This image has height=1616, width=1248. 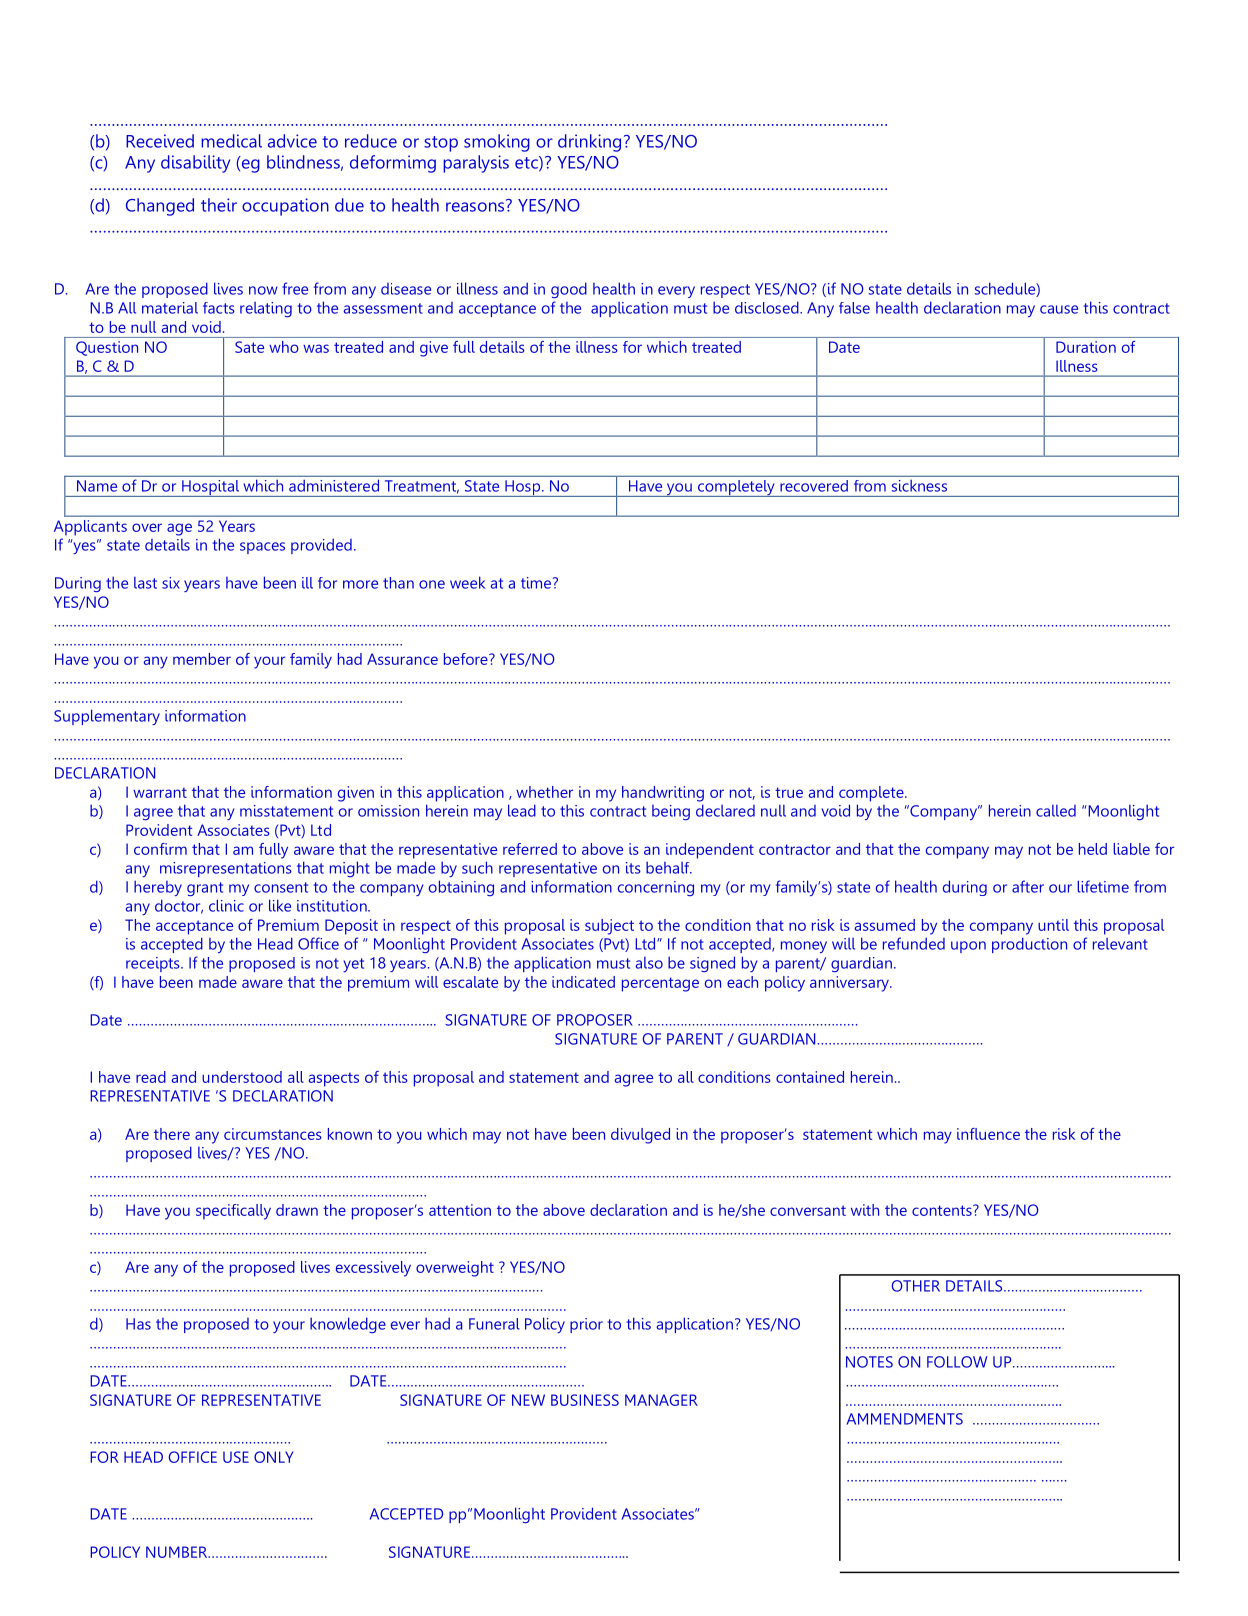 What do you see at coordinates (1059, 309) in the image?
I see `cause` at bounding box center [1059, 309].
